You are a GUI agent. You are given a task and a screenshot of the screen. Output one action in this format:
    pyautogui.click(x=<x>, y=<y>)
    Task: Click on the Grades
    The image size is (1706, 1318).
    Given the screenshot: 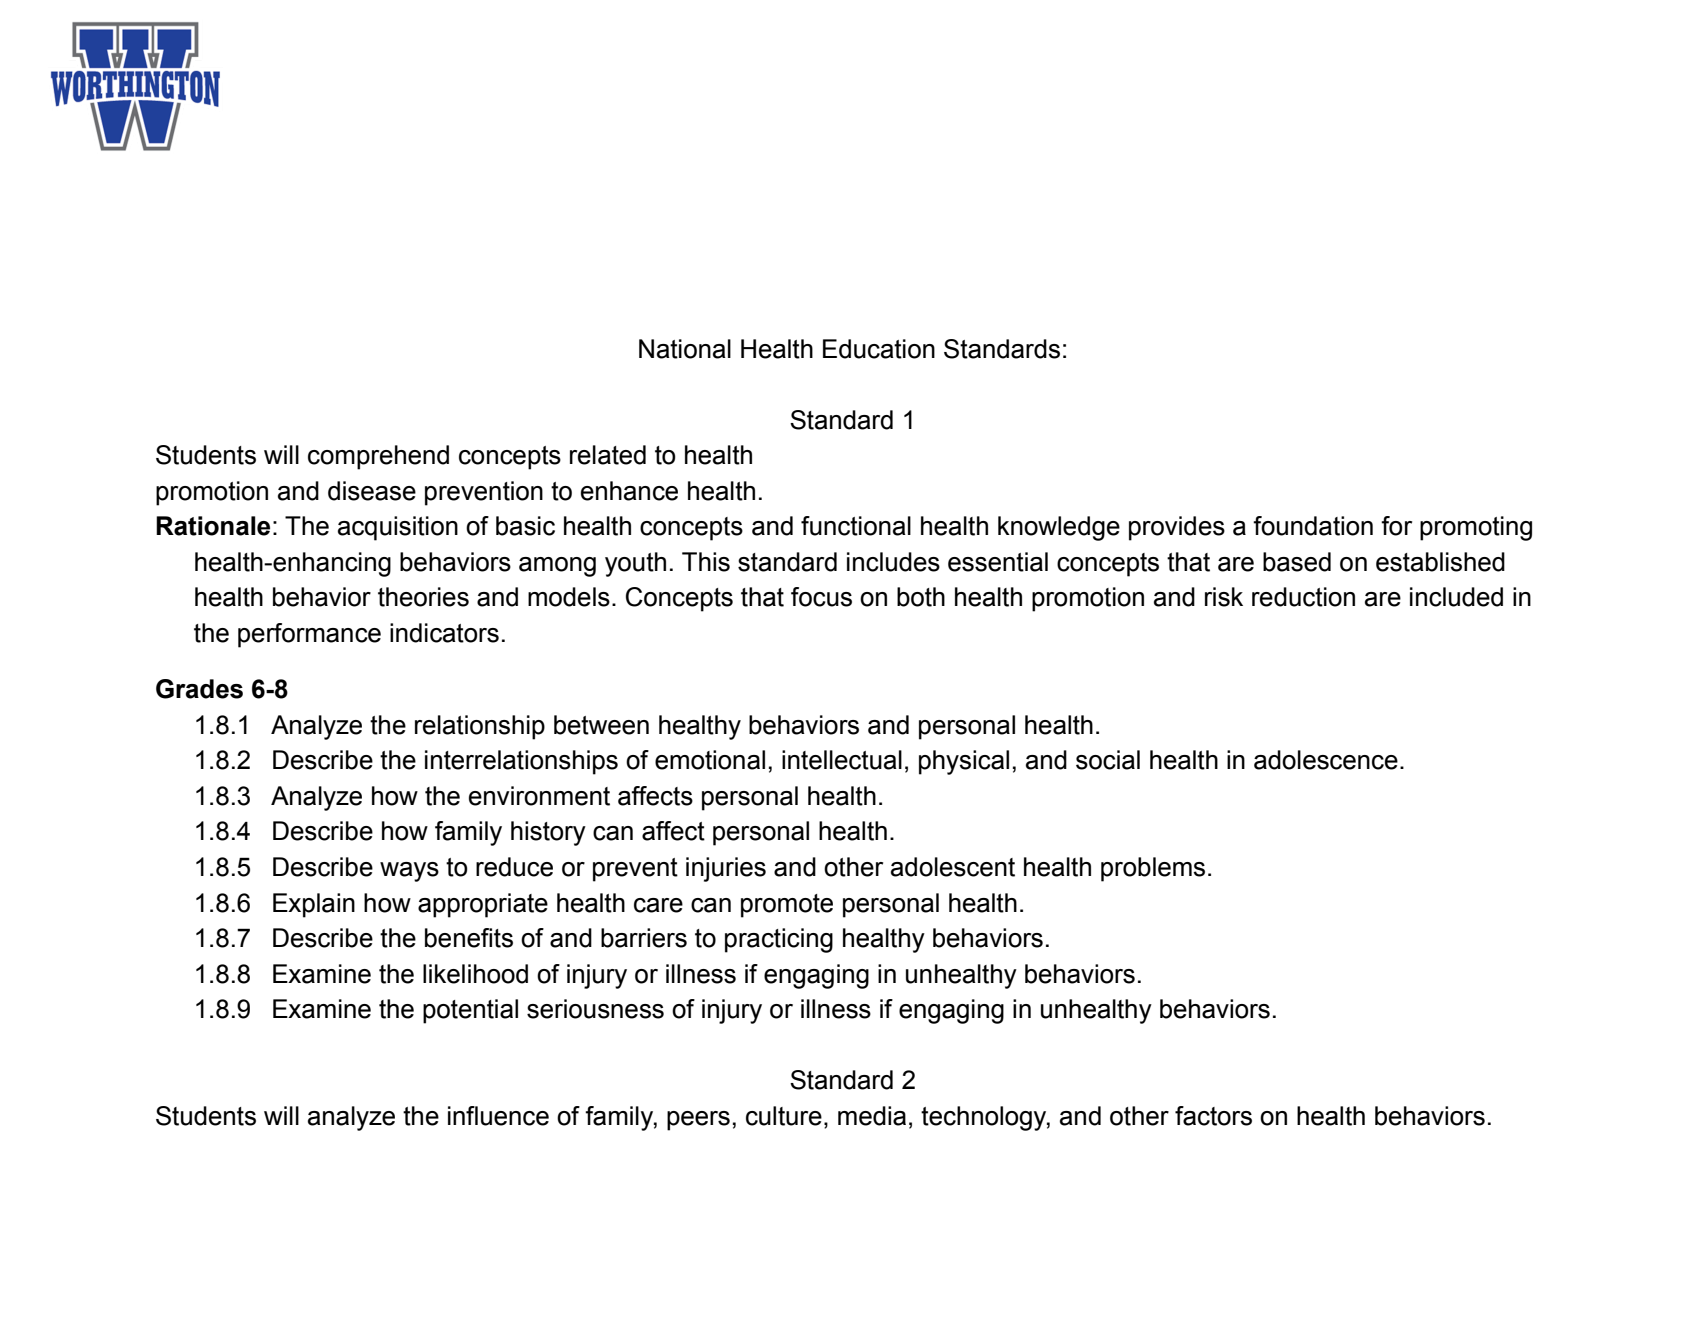 What is the action you would take?
    pyautogui.click(x=199, y=689)
